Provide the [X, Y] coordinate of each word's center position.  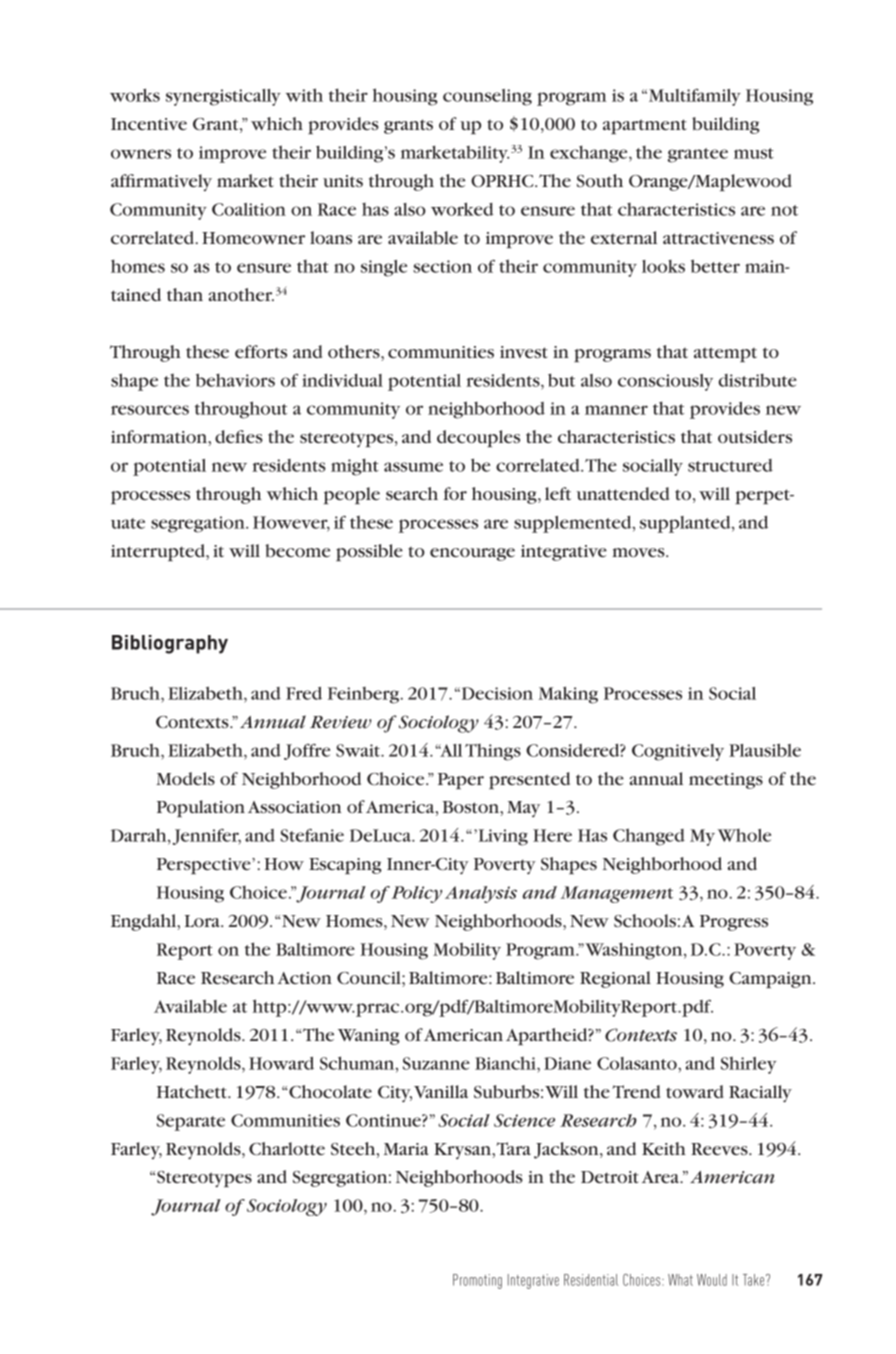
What [680, 1280]
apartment [645, 126]
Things [493, 752]
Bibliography [170, 644]
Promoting [477, 1281]
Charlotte [287, 1148]
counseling [487, 97]
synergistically [223, 97]
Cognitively [678, 752]
